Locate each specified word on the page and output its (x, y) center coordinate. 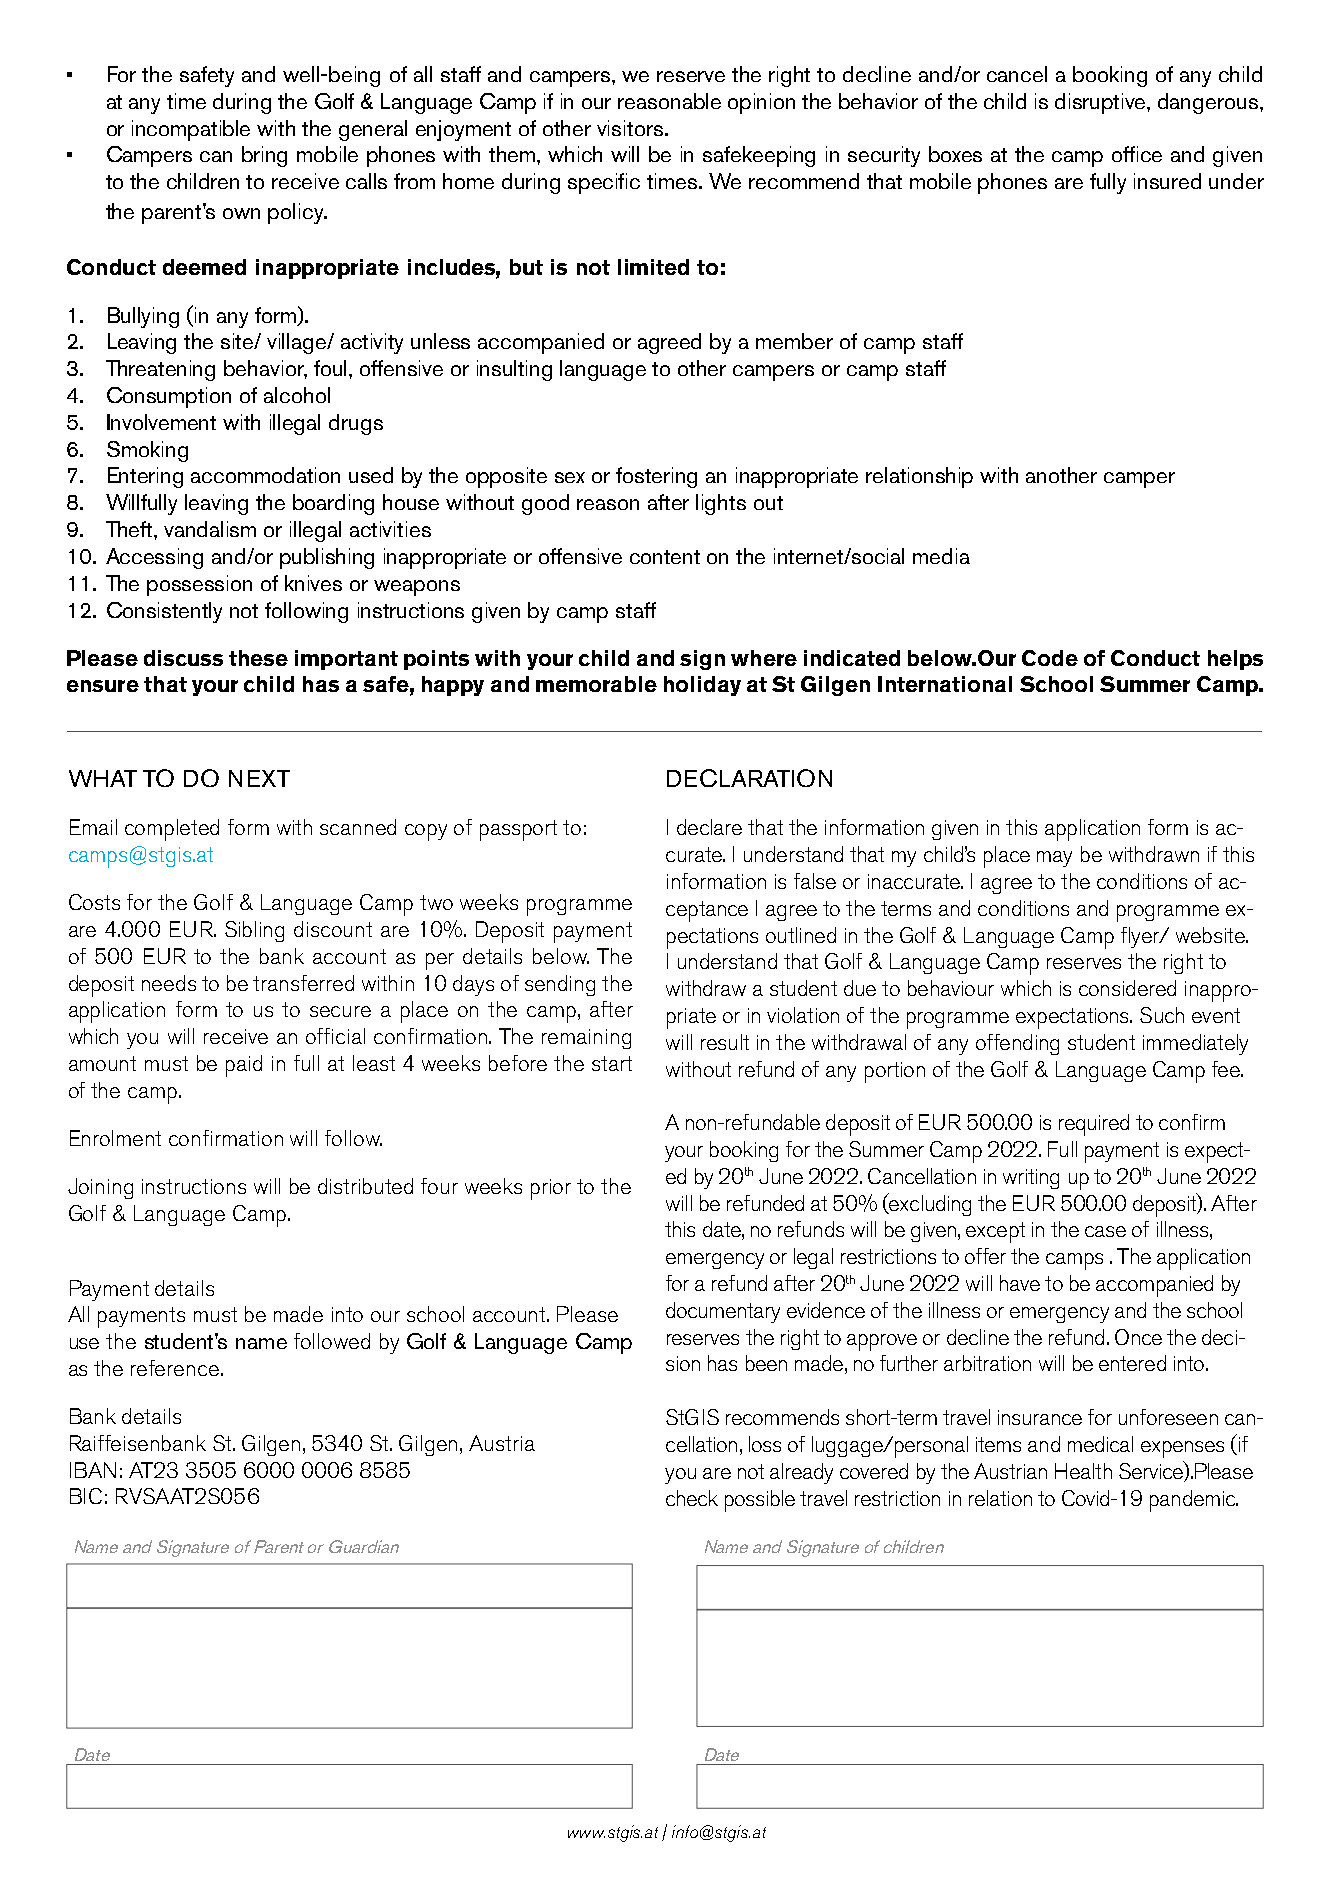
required (1094, 1125)
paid (244, 1066)
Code (1050, 658)
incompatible (191, 130)
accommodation (265, 475)
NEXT (259, 778)
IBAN (93, 1470)
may (1054, 859)
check (692, 1498)
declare (709, 827)
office (1137, 154)
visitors (630, 128)
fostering (656, 477)
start (612, 1063)
